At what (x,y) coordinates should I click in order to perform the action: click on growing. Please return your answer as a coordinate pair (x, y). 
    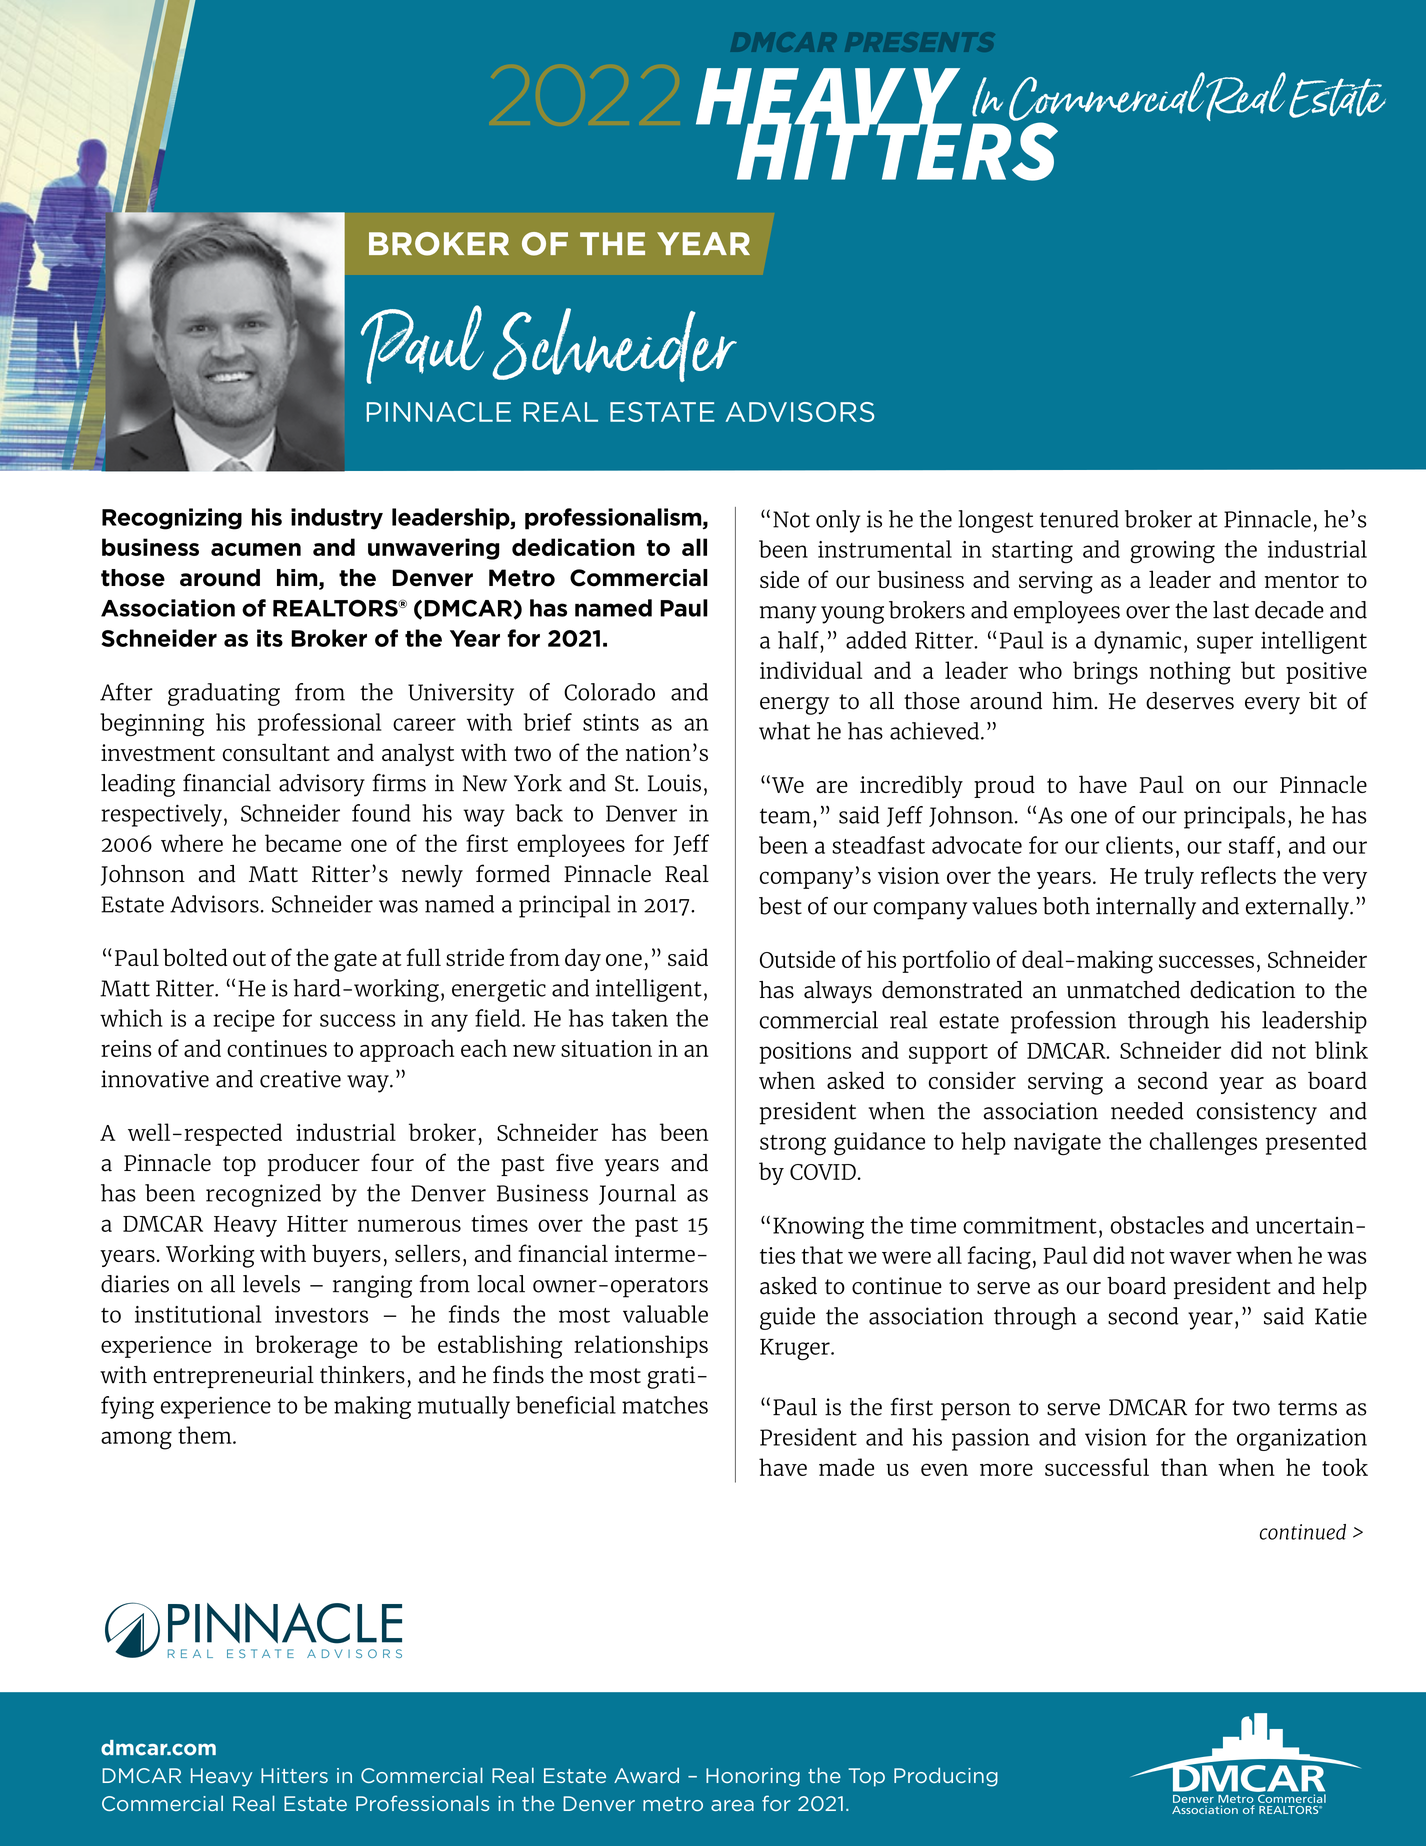
    Looking at the image, I should click on (1172, 552).
